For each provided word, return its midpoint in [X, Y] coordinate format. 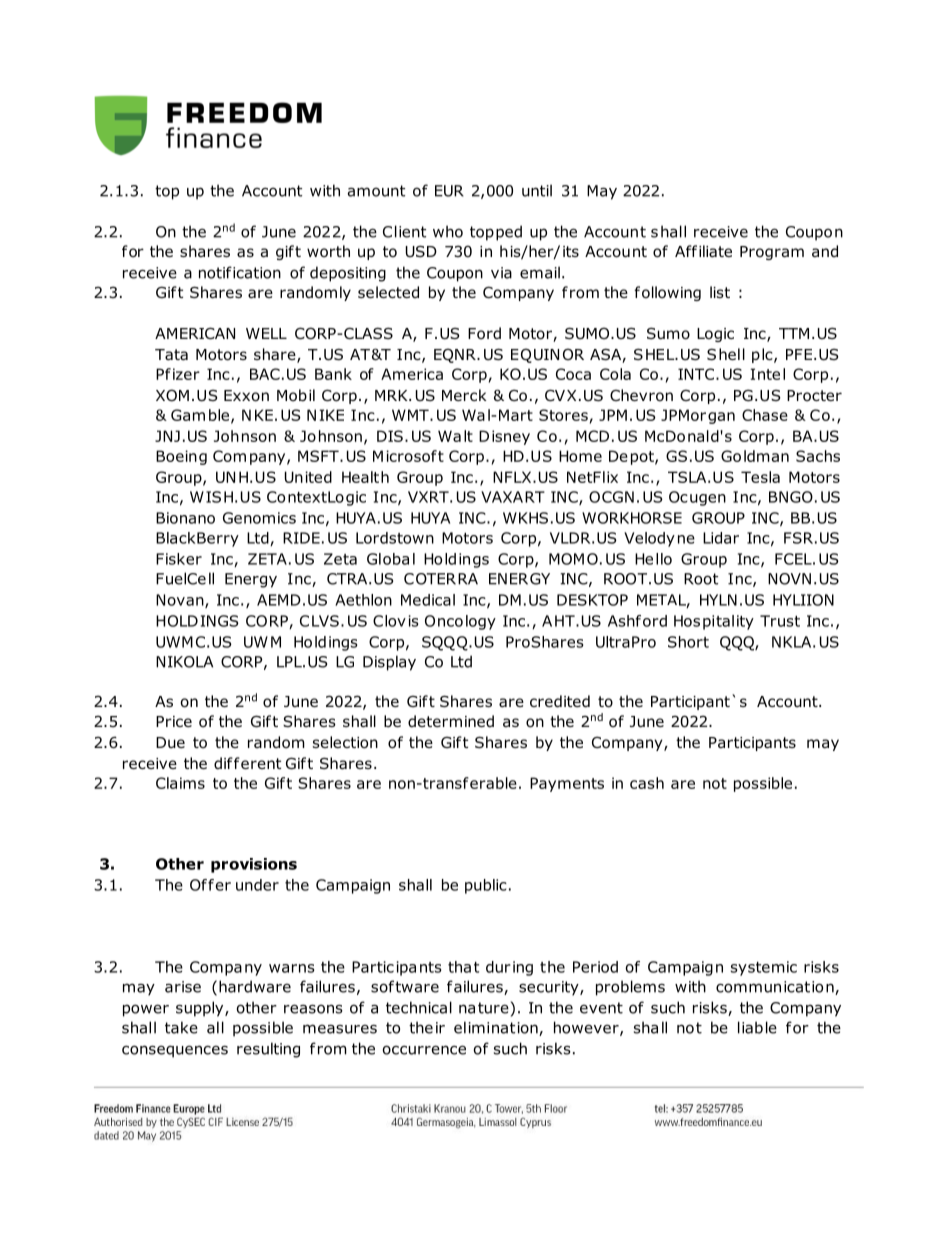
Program [772, 253]
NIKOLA [184, 662]
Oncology [460, 622]
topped [496, 233]
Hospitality [714, 622]
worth [328, 251]
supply [201, 1009]
